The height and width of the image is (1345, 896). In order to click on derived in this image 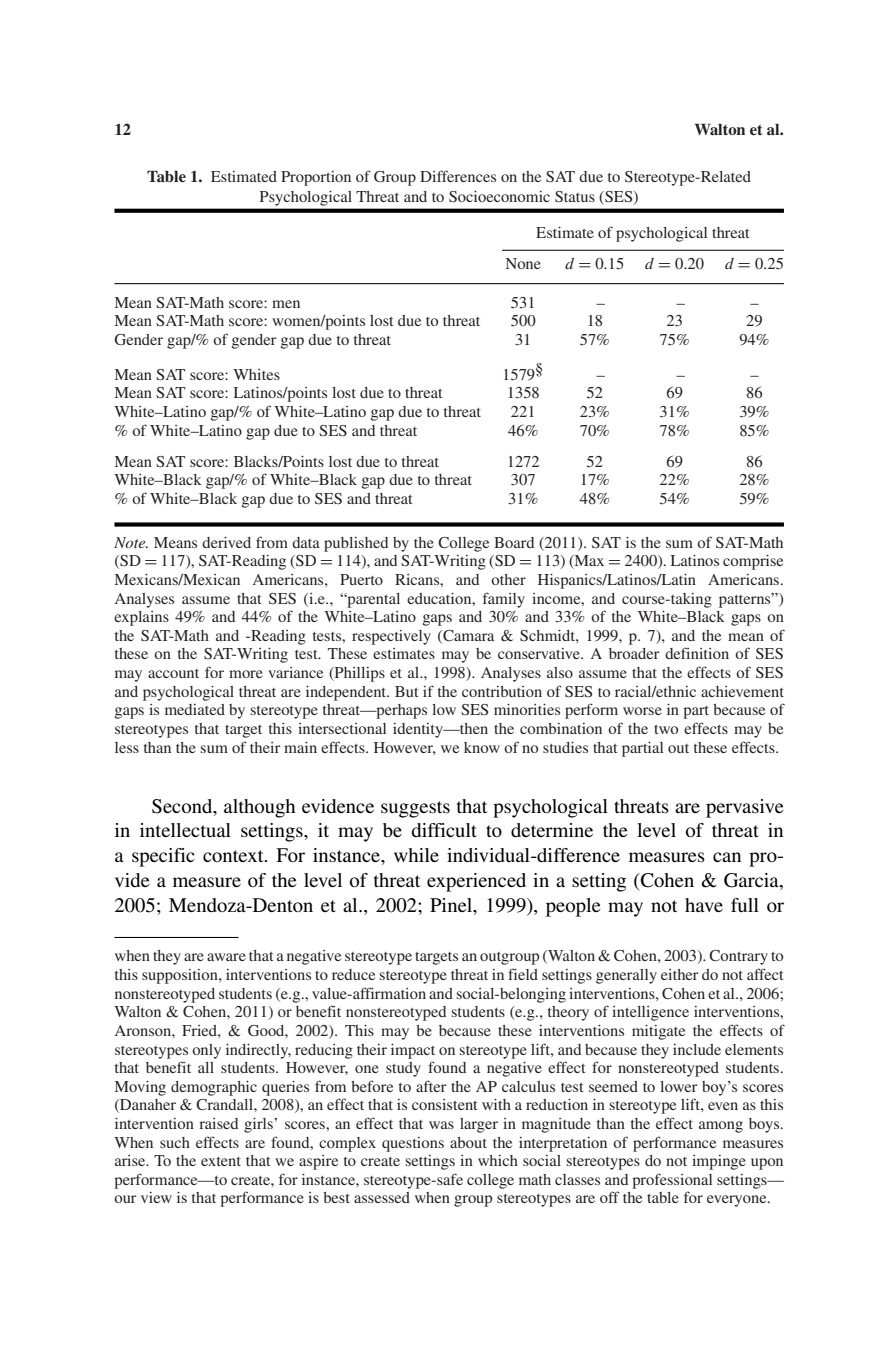, I will do `click(226, 542)`.
